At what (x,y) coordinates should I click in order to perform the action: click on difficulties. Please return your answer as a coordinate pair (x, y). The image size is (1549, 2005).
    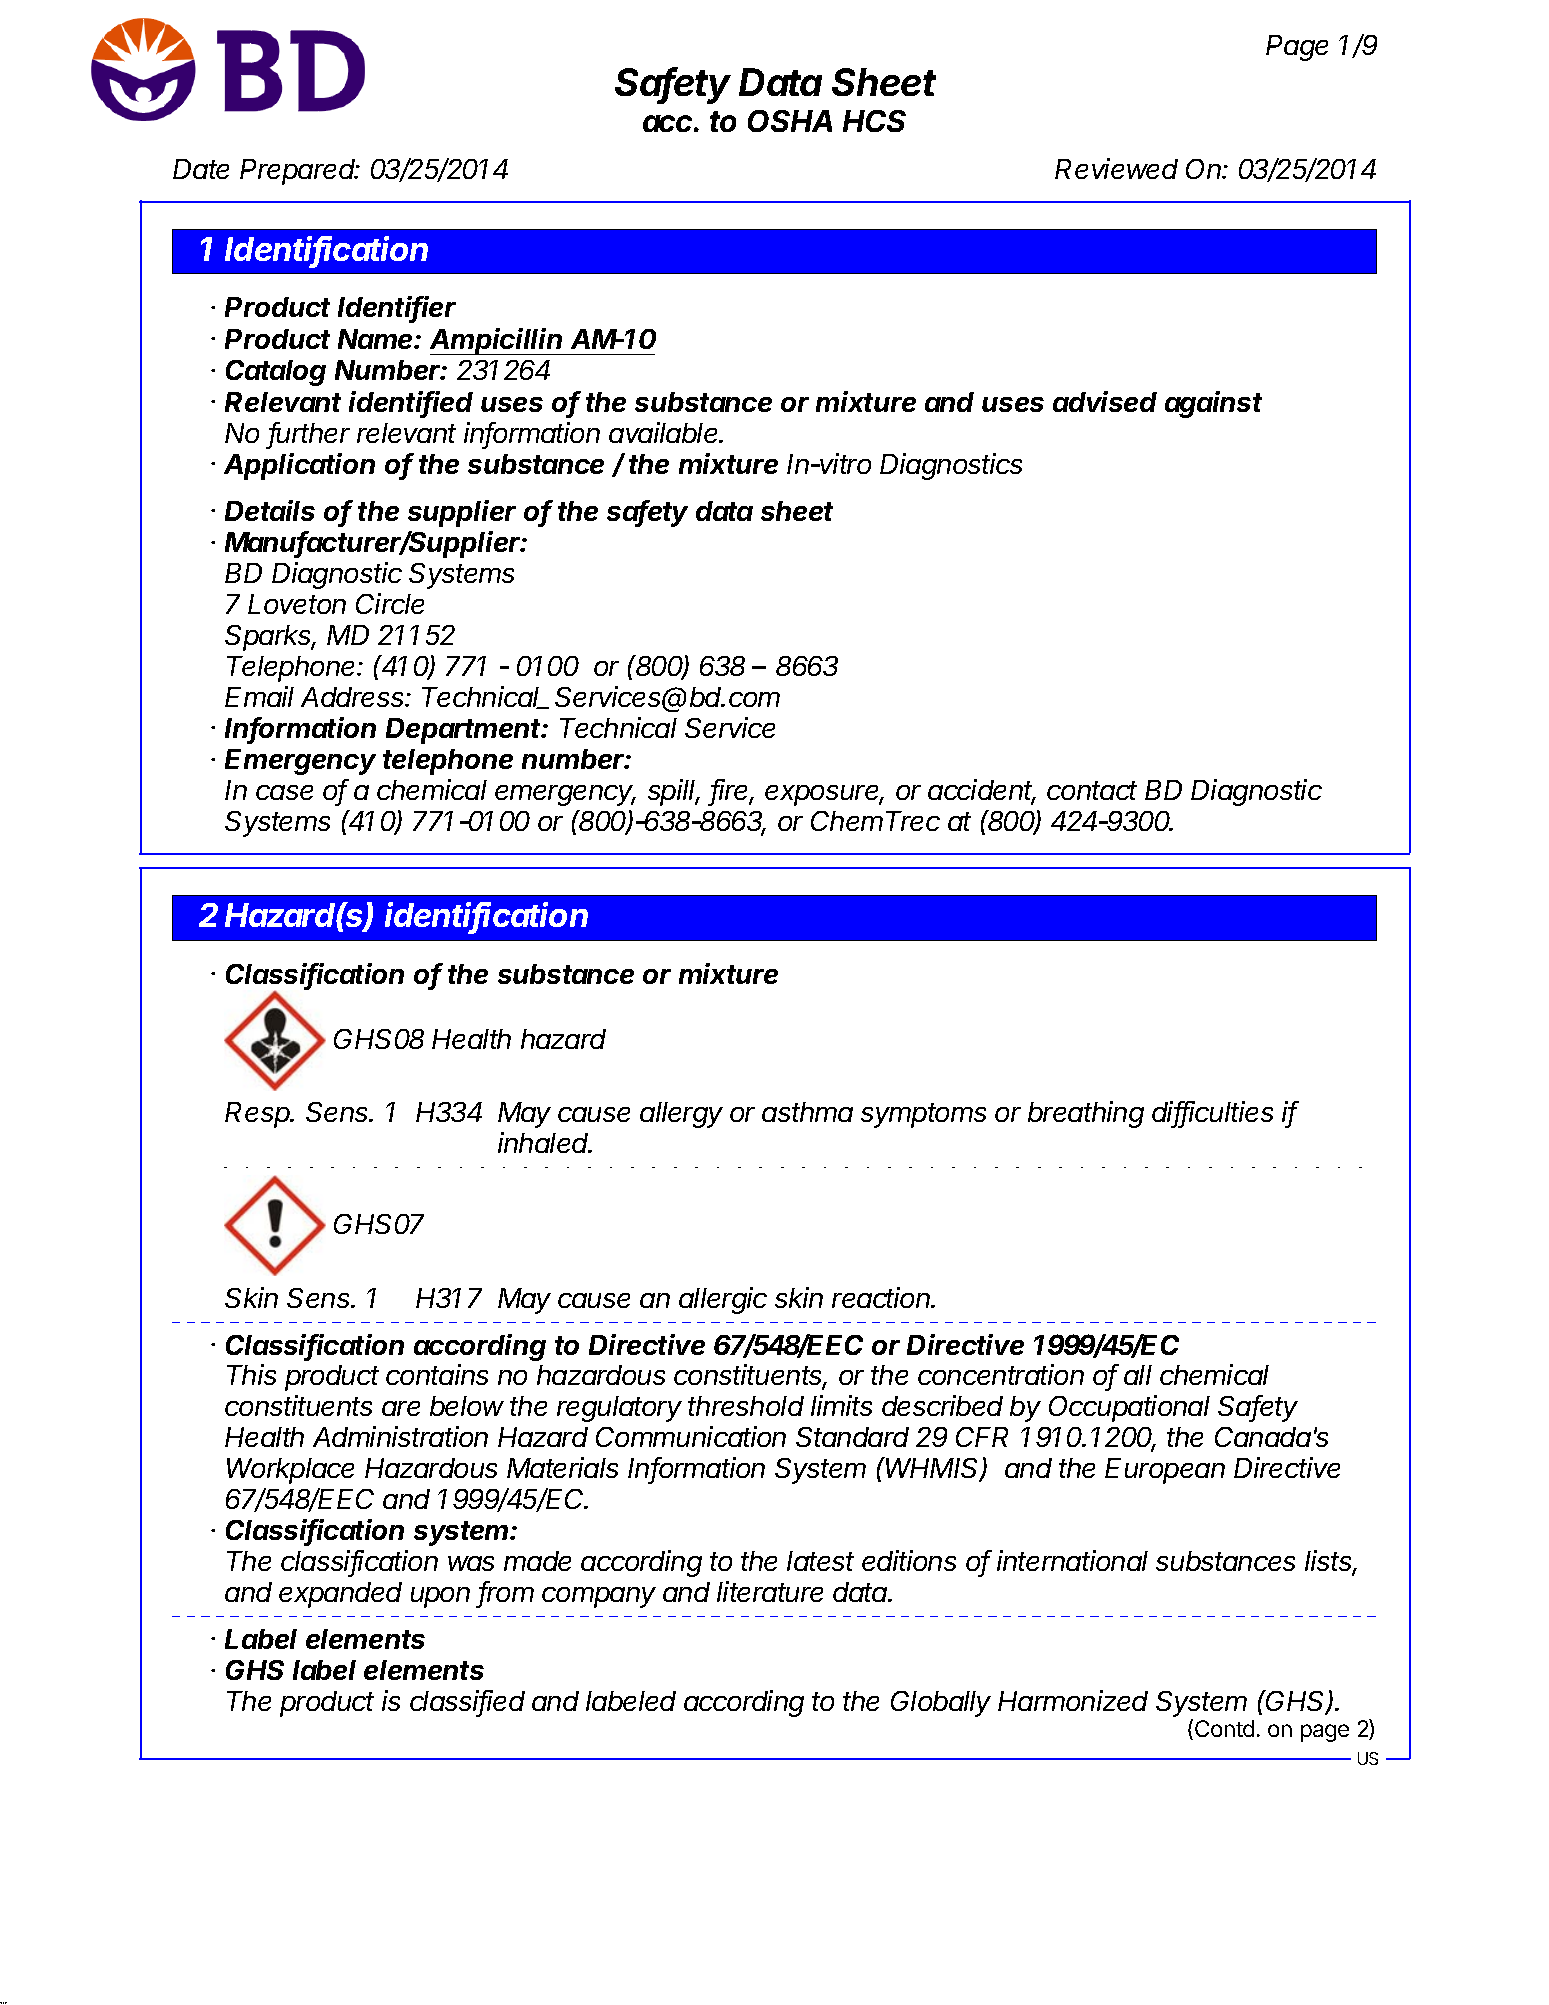
    Looking at the image, I should click on (1212, 1113).
